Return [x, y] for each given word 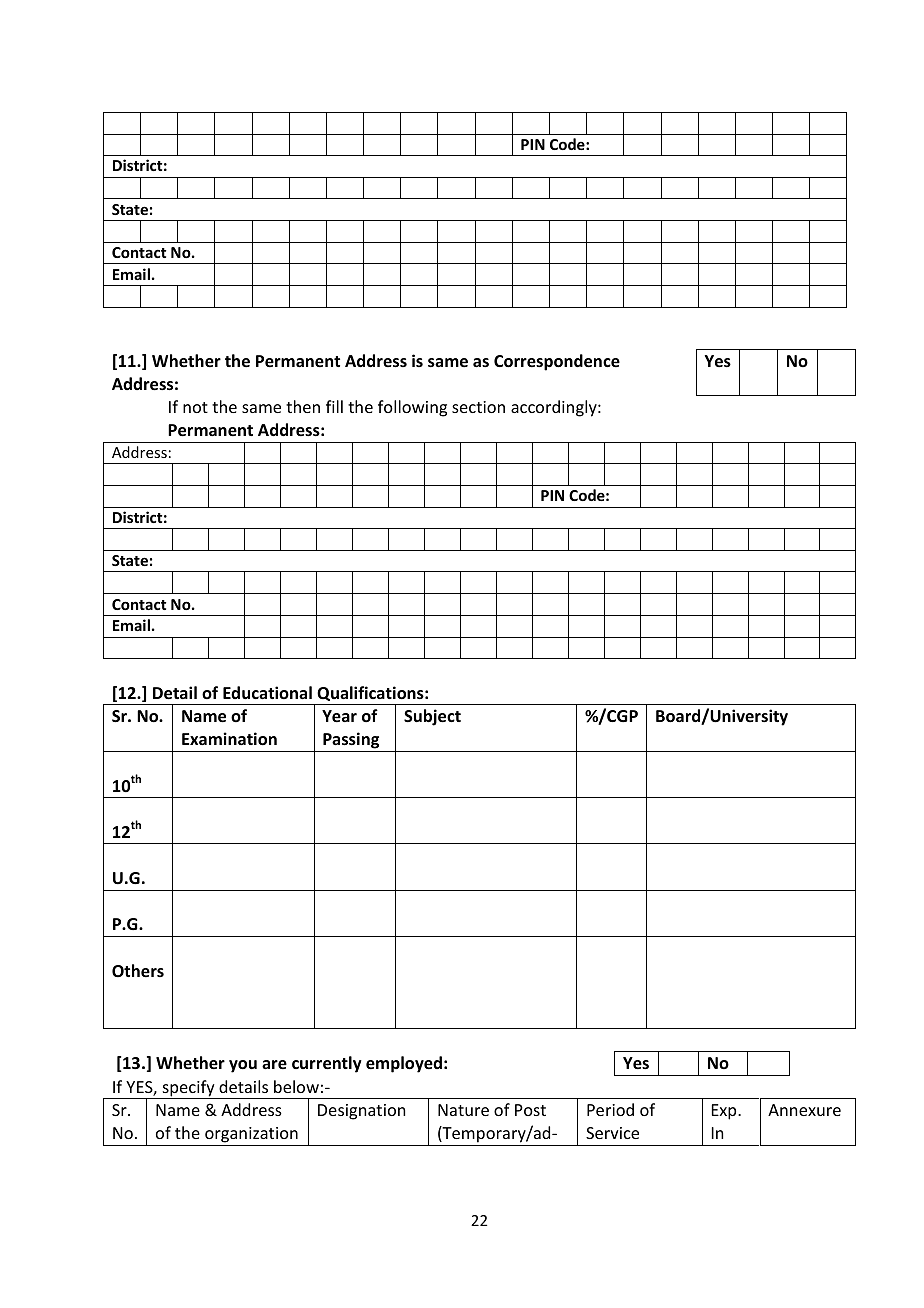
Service [612, 1133]
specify [188, 1089]
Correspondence [557, 362]
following [412, 408]
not [195, 407]
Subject [432, 717]
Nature [463, 1110]
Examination [229, 739]
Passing [351, 740]
